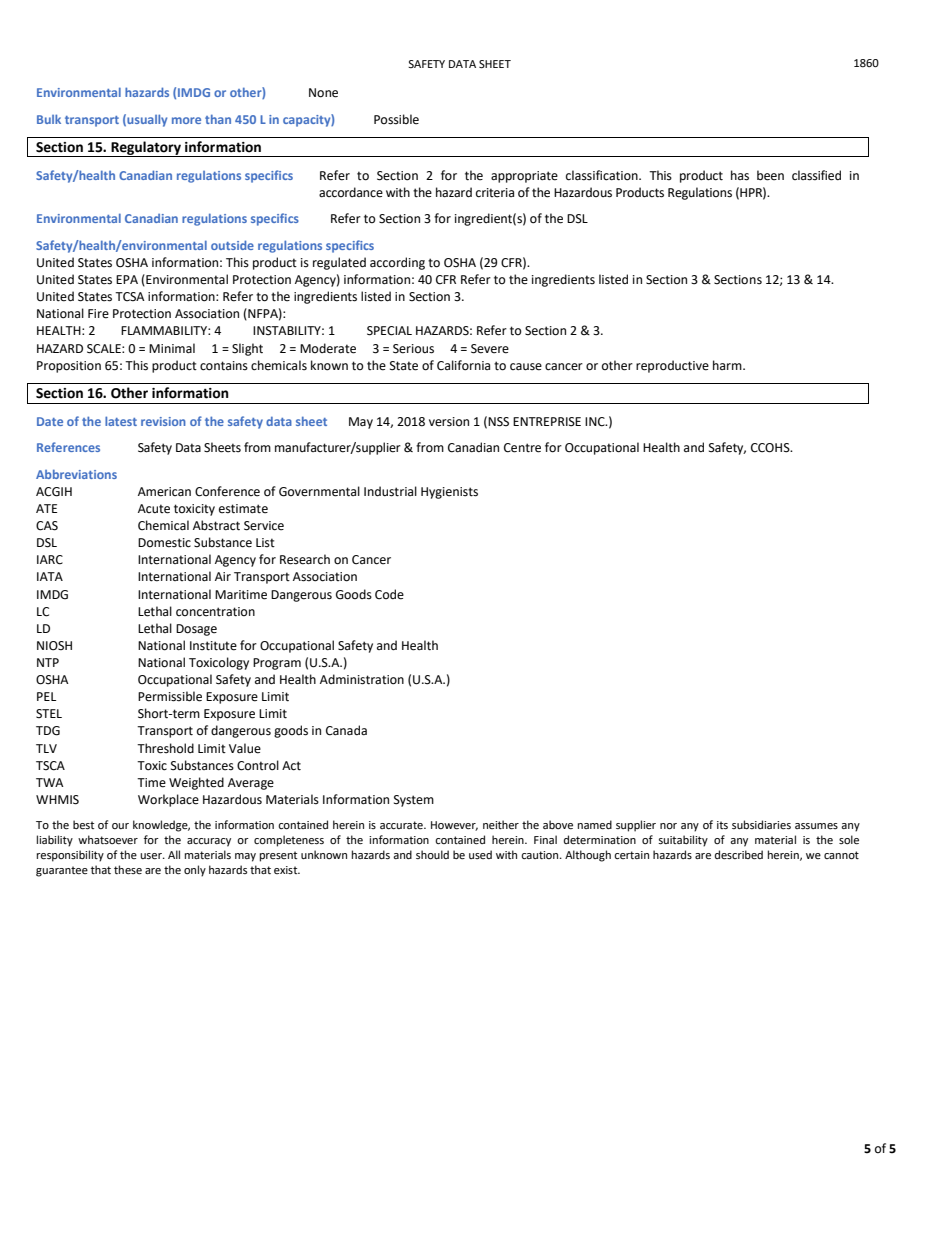 The image size is (952, 1233). I want to click on Code, so click(389, 594).
